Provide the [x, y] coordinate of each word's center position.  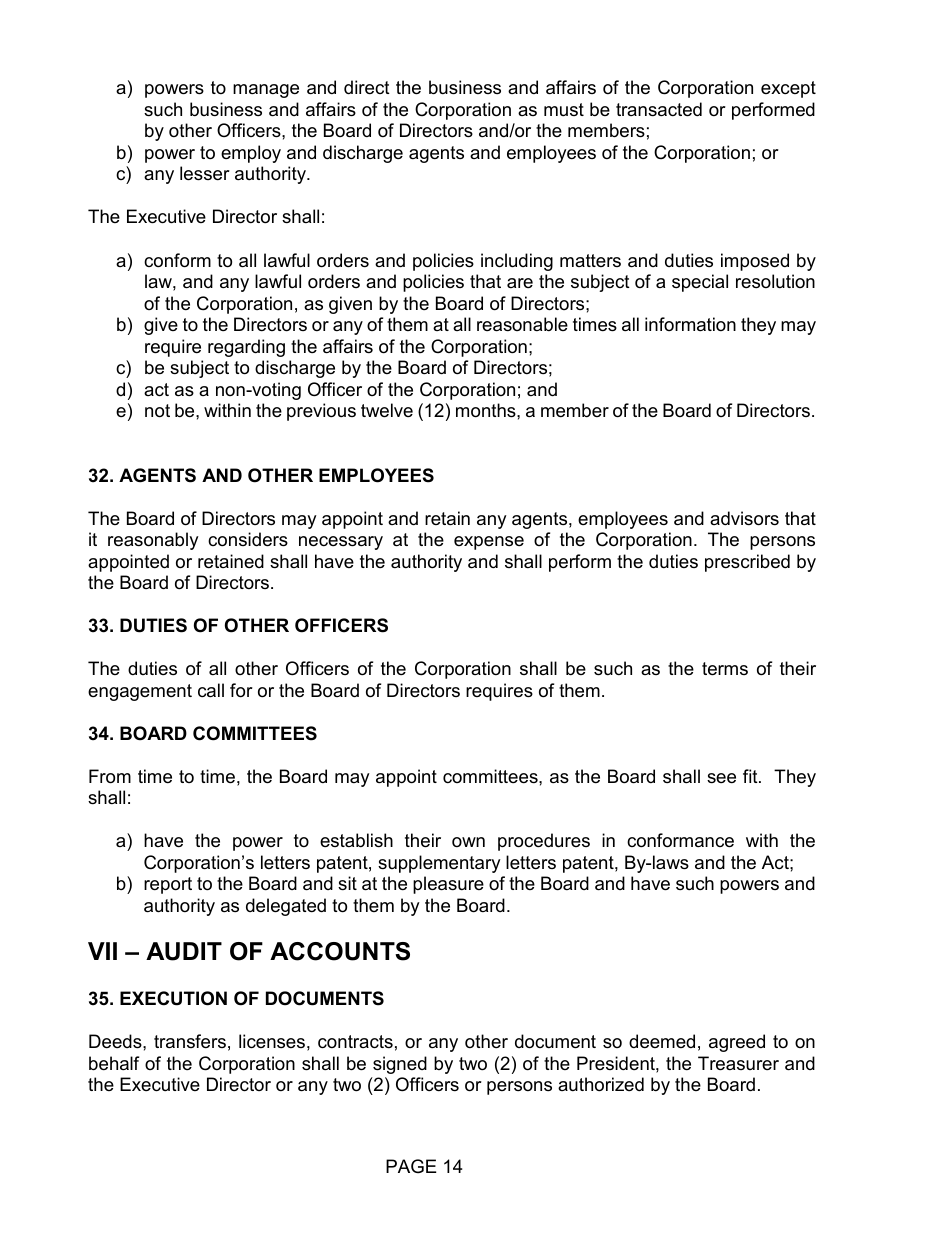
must [564, 109]
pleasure [448, 885]
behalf [114, 1063]
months [487, 410]
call [211, 690]
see [721, 778]
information [690, 324]
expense [489, 543]
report [168, 885]
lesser [205, 173]
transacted [659, 109]
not [157, 411]
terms [725, 669]
